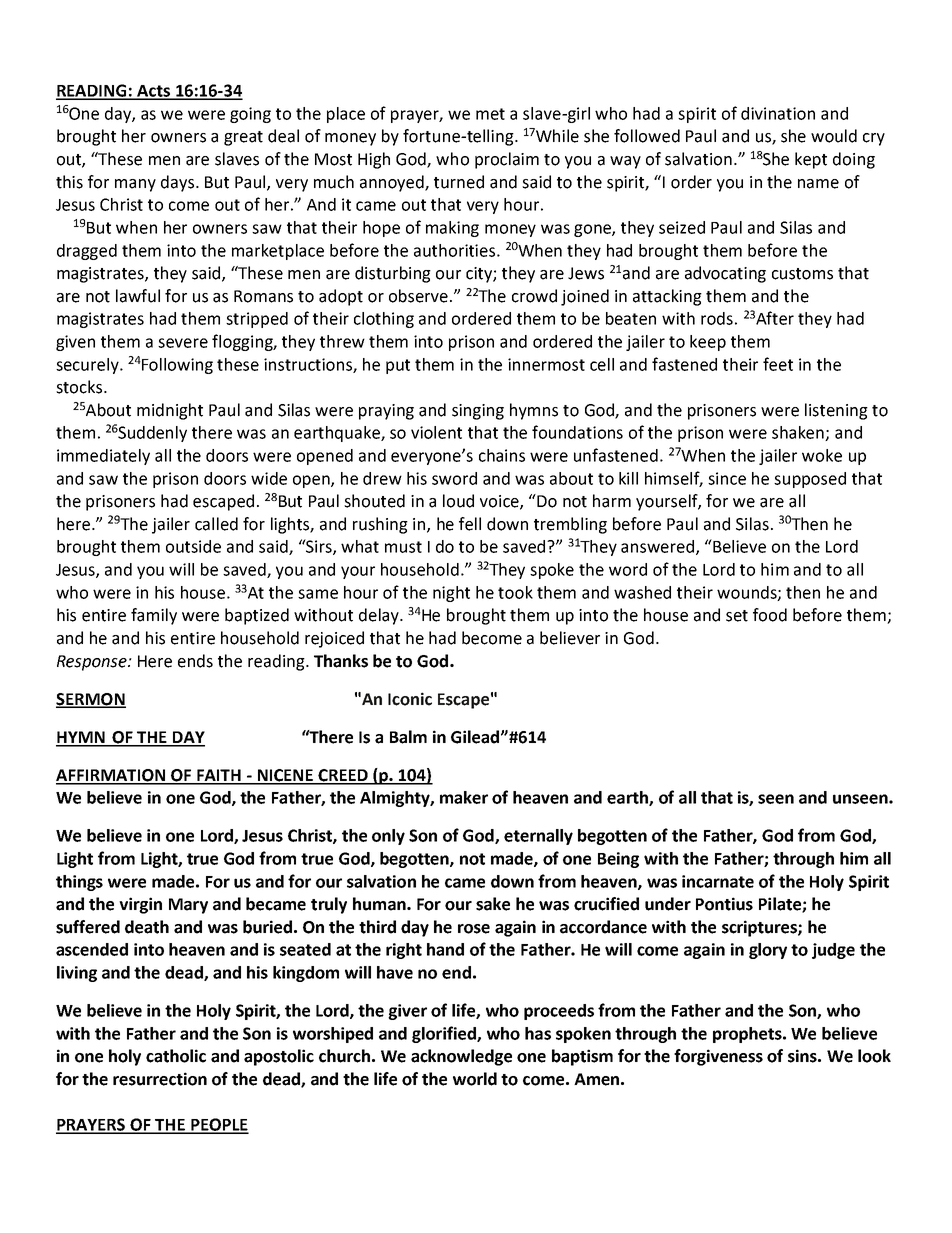 The image size is (952, 1233). Describe the element at coordinates (799, 433) in the screenshot. I see `shaken` at that location.
